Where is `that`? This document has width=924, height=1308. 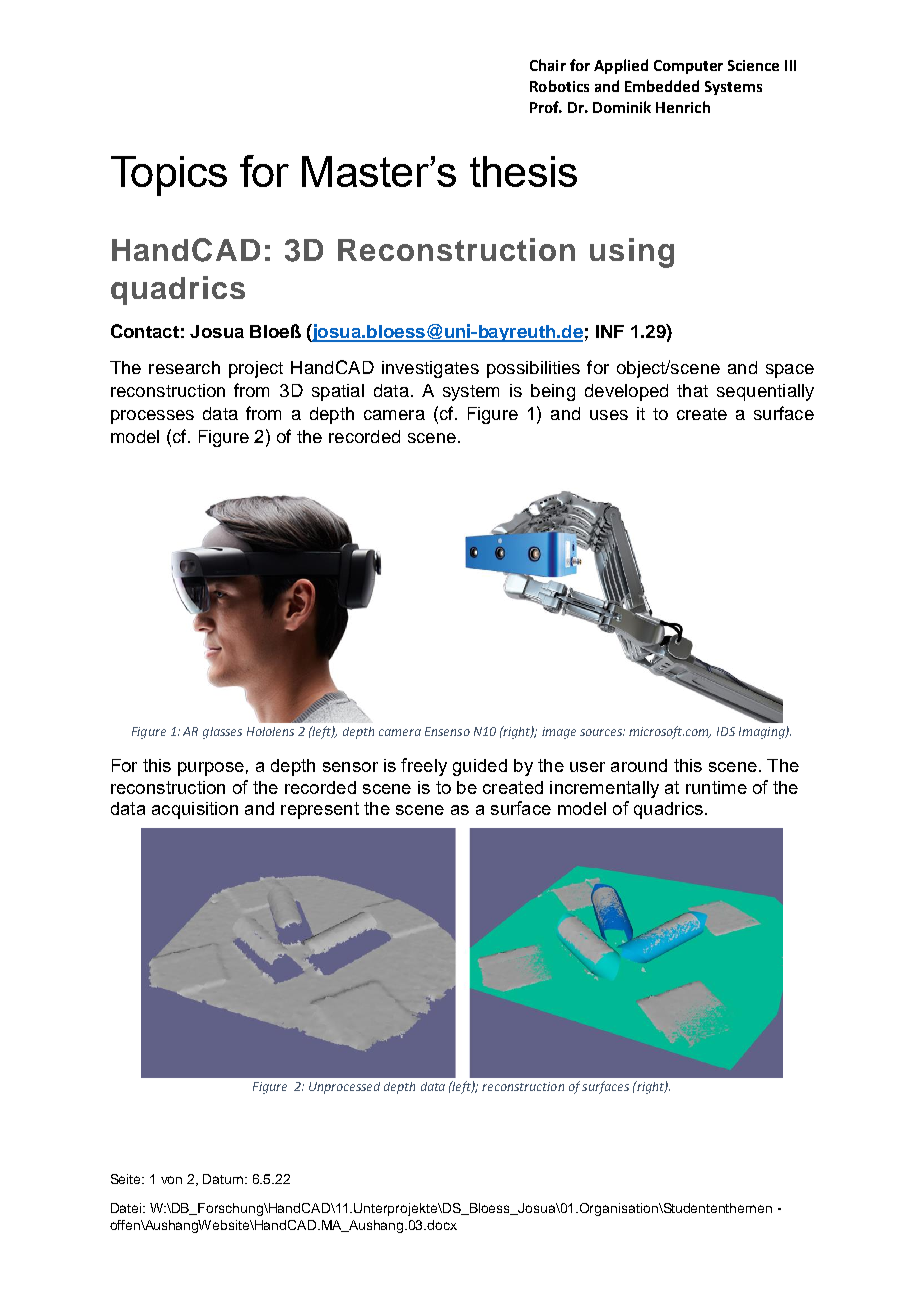 that is located at coordinates (692, 390).
